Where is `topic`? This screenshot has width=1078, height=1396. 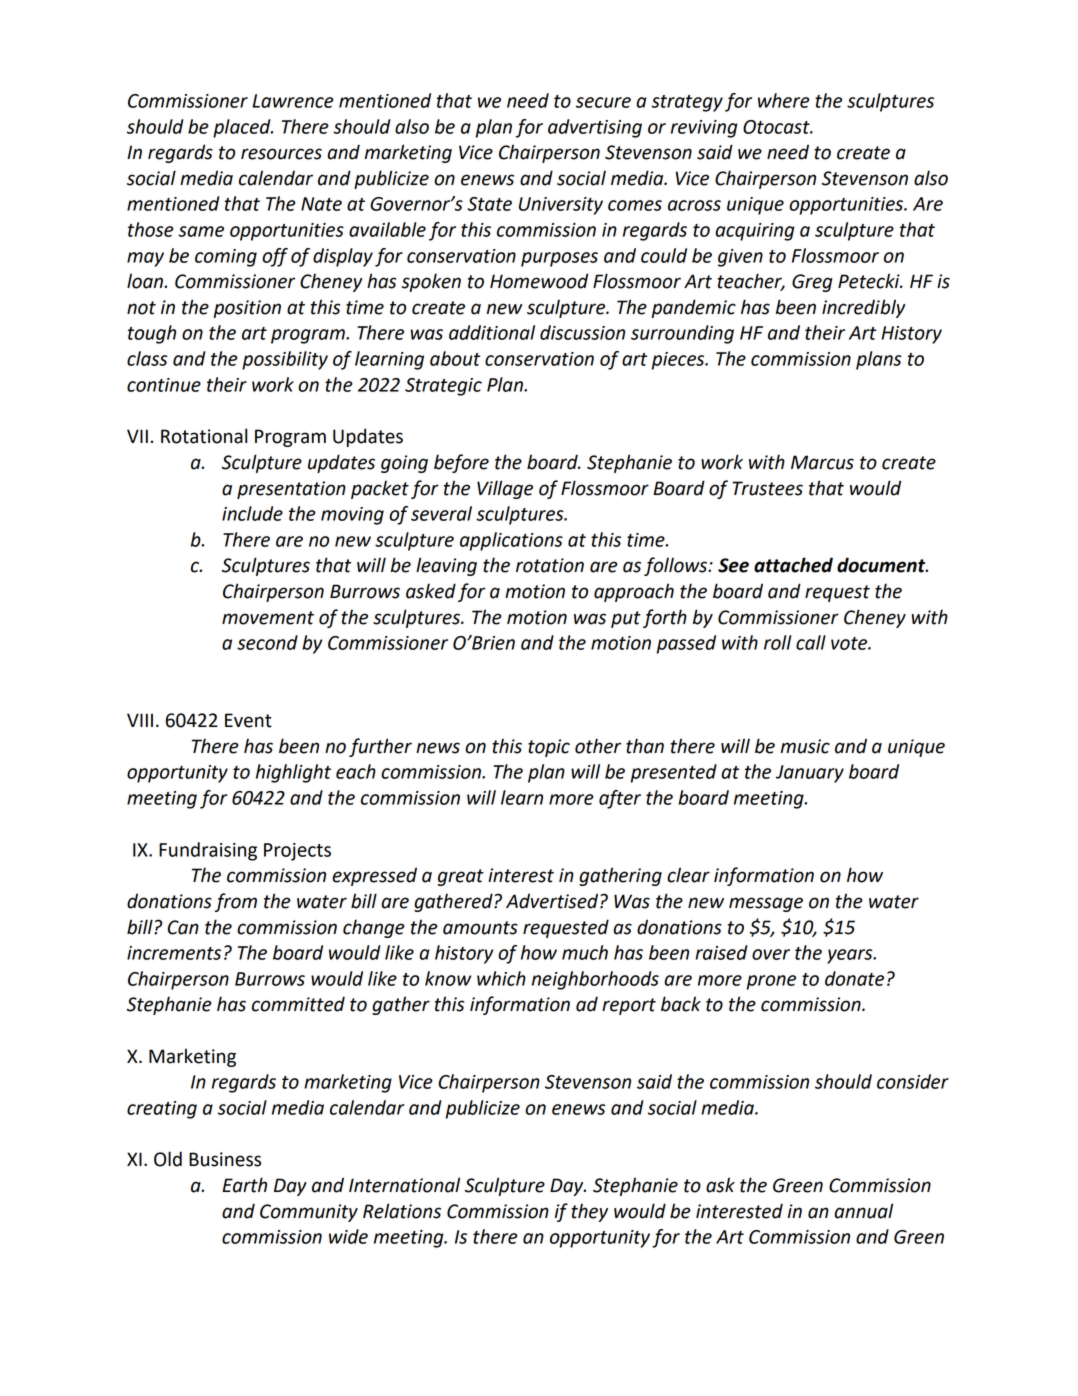
topic is located at coordinates (549, 748).
